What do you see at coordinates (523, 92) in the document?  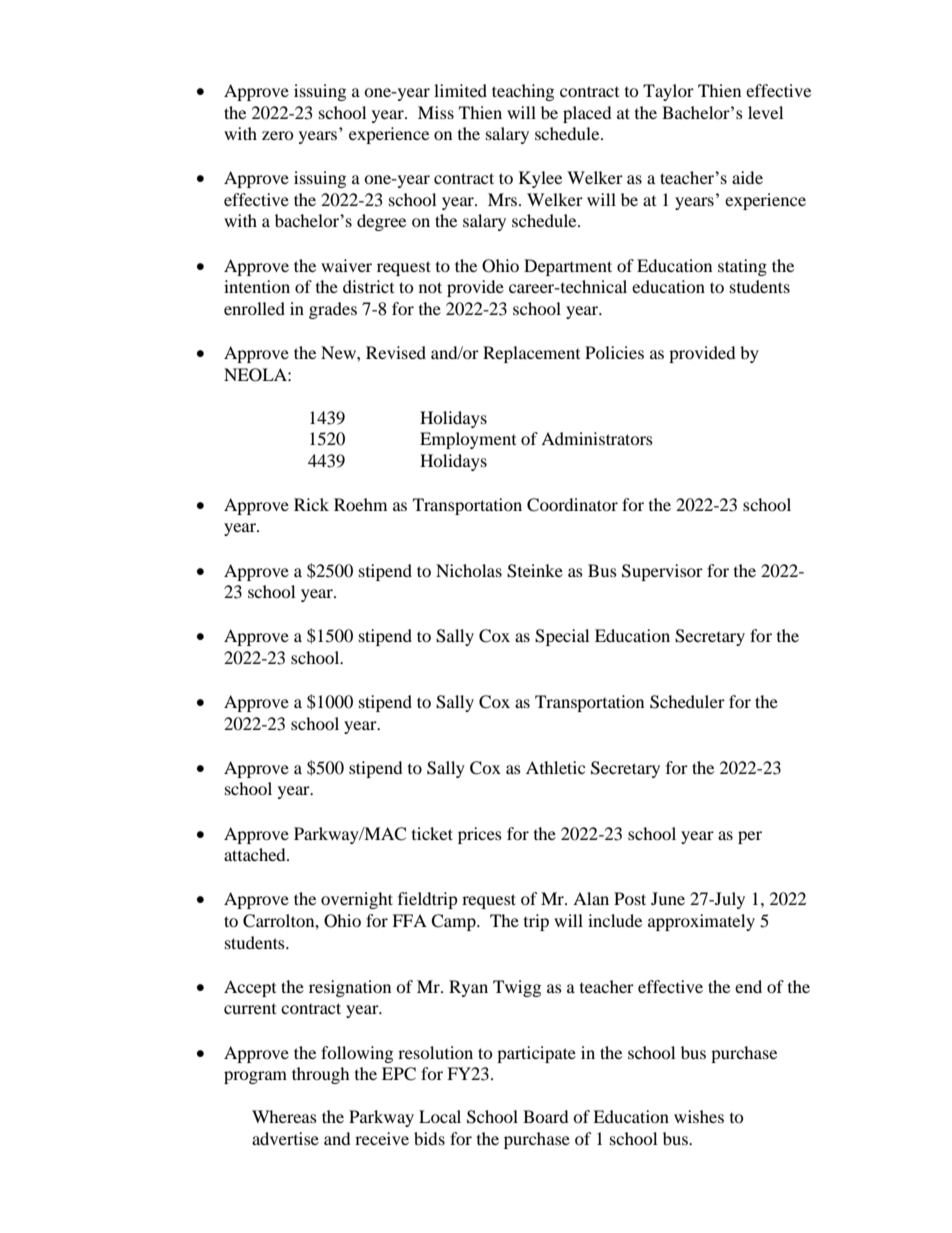 I see `teaching` at bounding box center [523, 92].
